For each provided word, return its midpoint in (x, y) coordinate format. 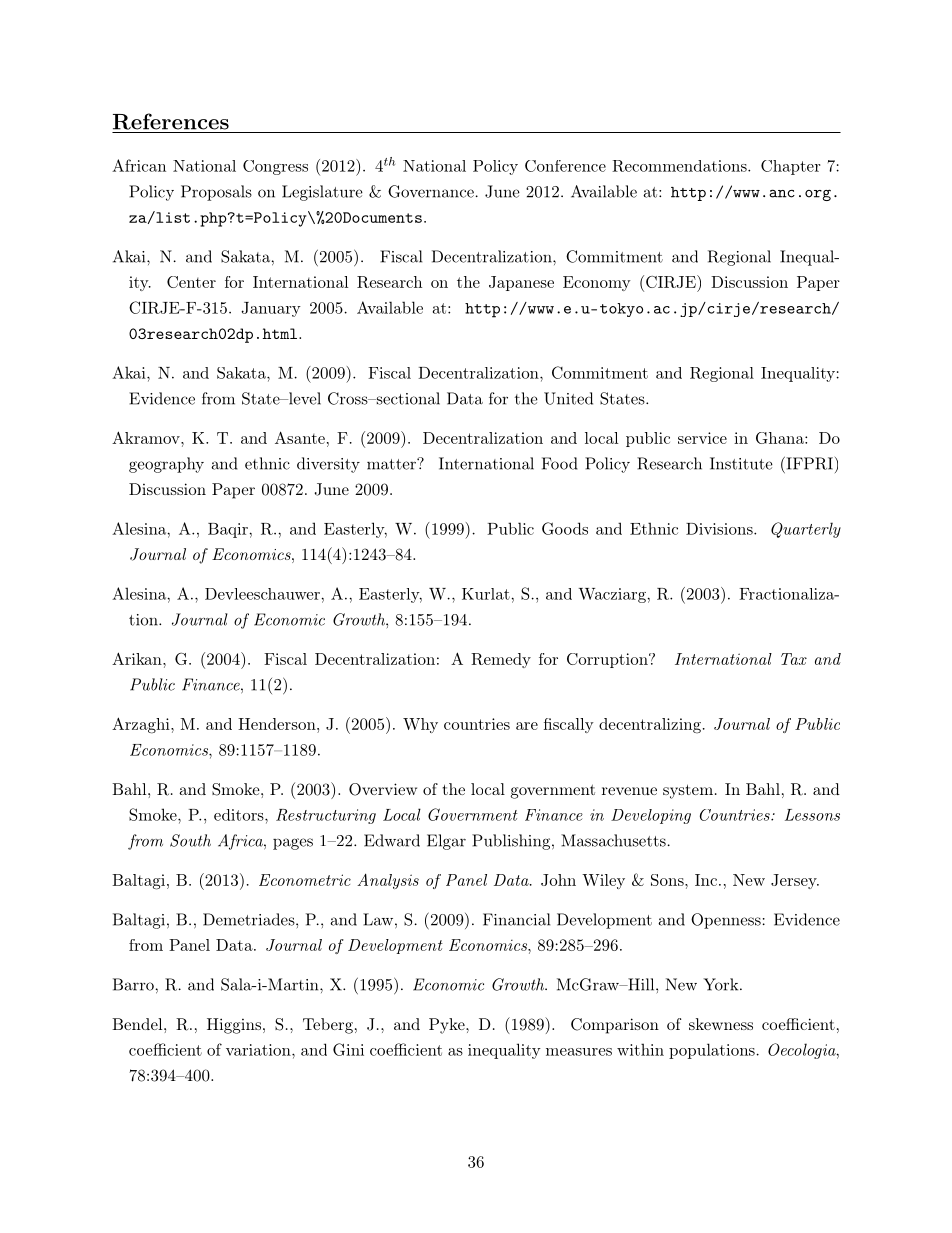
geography (166, 465)
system (688, 791)
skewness (721, 1024)
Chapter (791, 167)
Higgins (234, 1026)
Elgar (446, 842)
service (702, 438)
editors (240, 815)
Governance (431, 191)
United (568, 398)
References (171, 121)
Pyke (448, 1026)
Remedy (501, 660)
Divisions (719, 529)
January (271, 309)
